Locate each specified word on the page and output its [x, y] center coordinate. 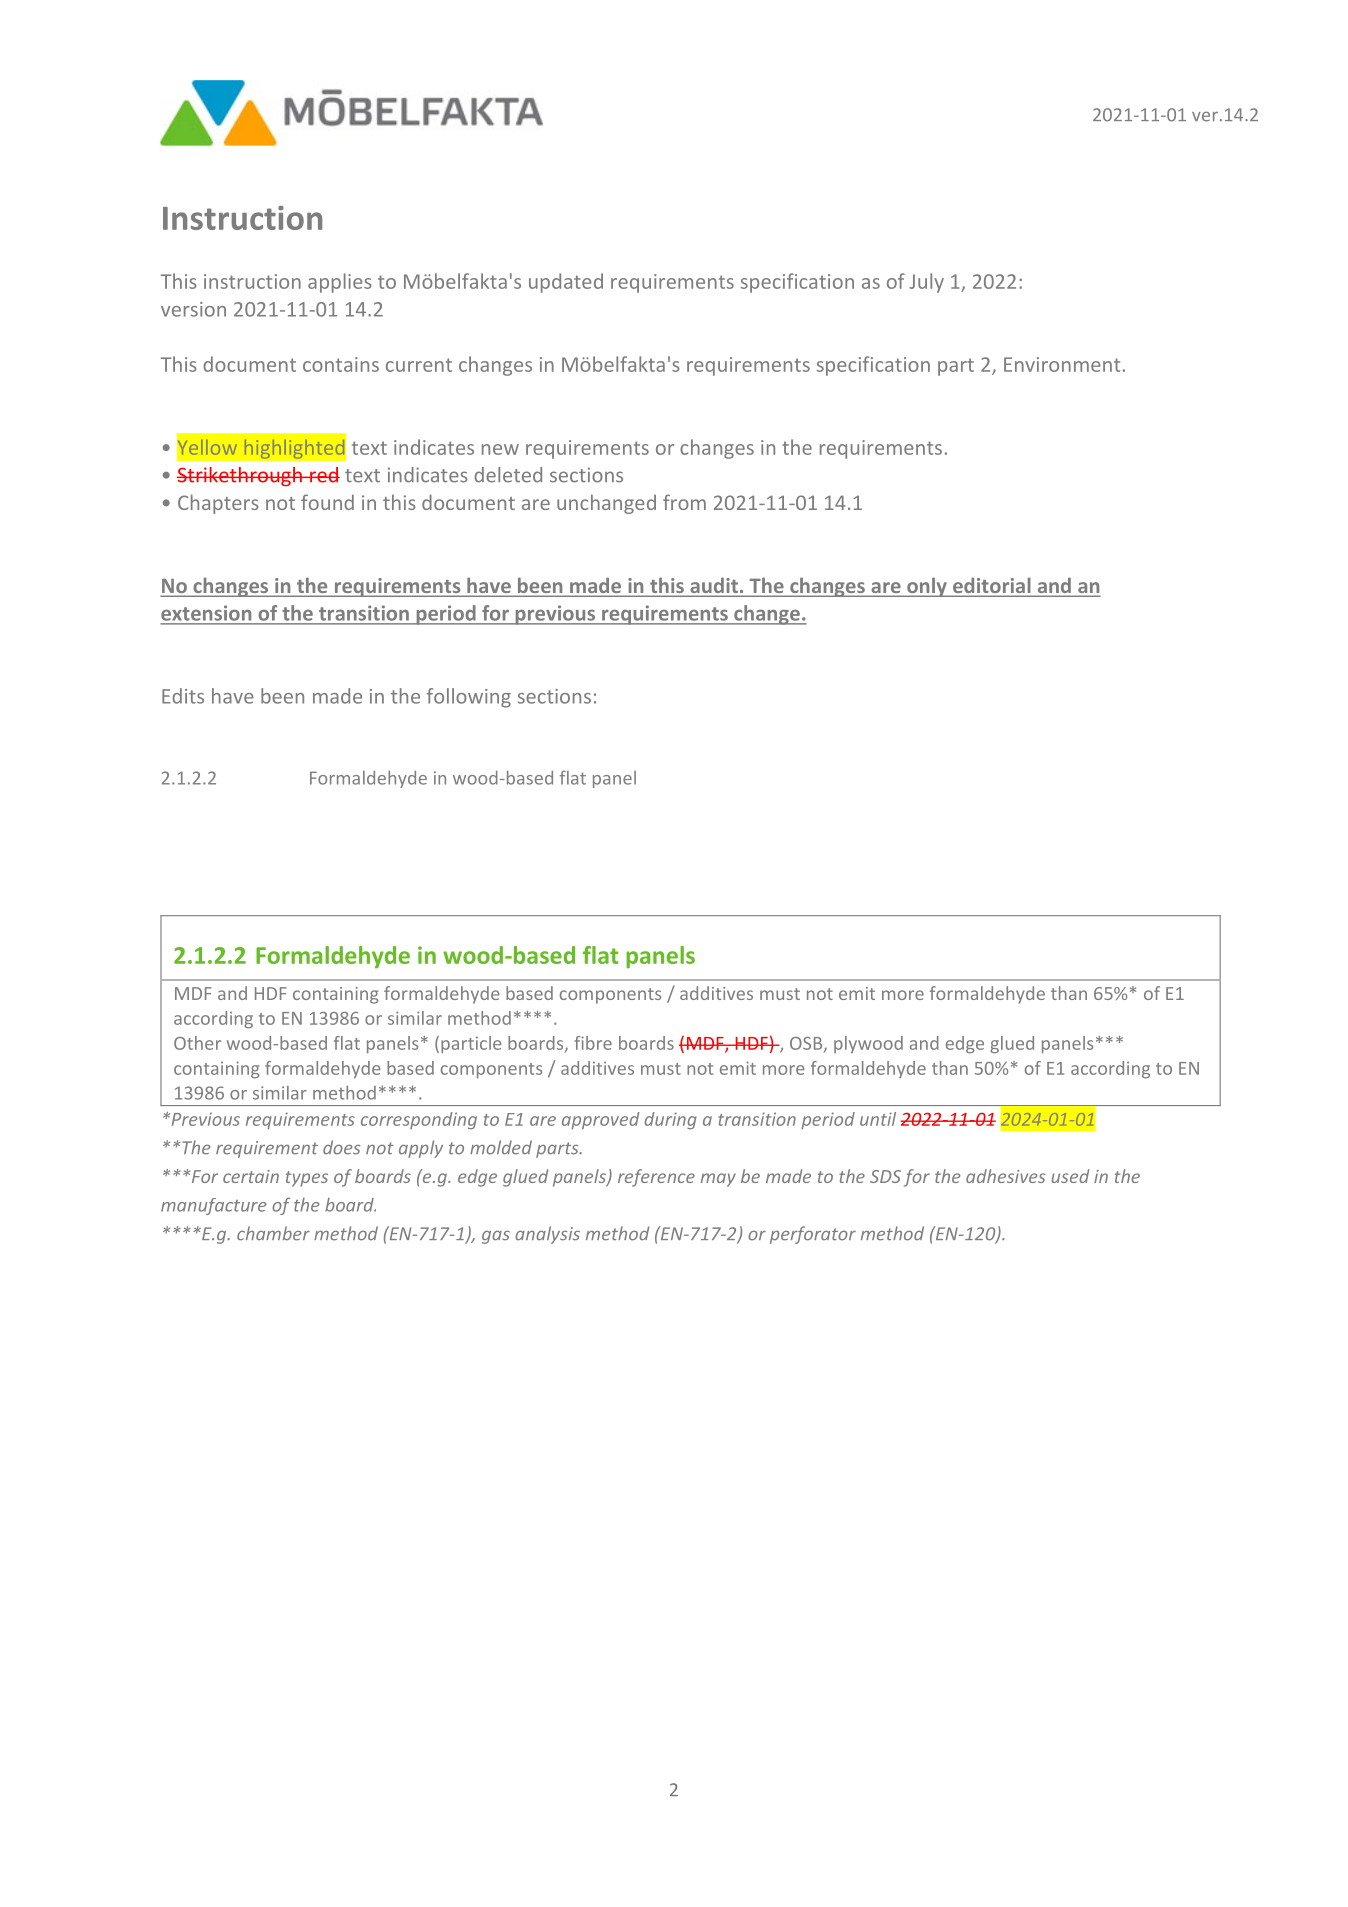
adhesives [1005, 1176]
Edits [183, 696]
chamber [273, 1233]
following [469, 698]
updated [566, 283]
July [926, 283]
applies [340, 283]
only [927, 587]
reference [656, 1178]
